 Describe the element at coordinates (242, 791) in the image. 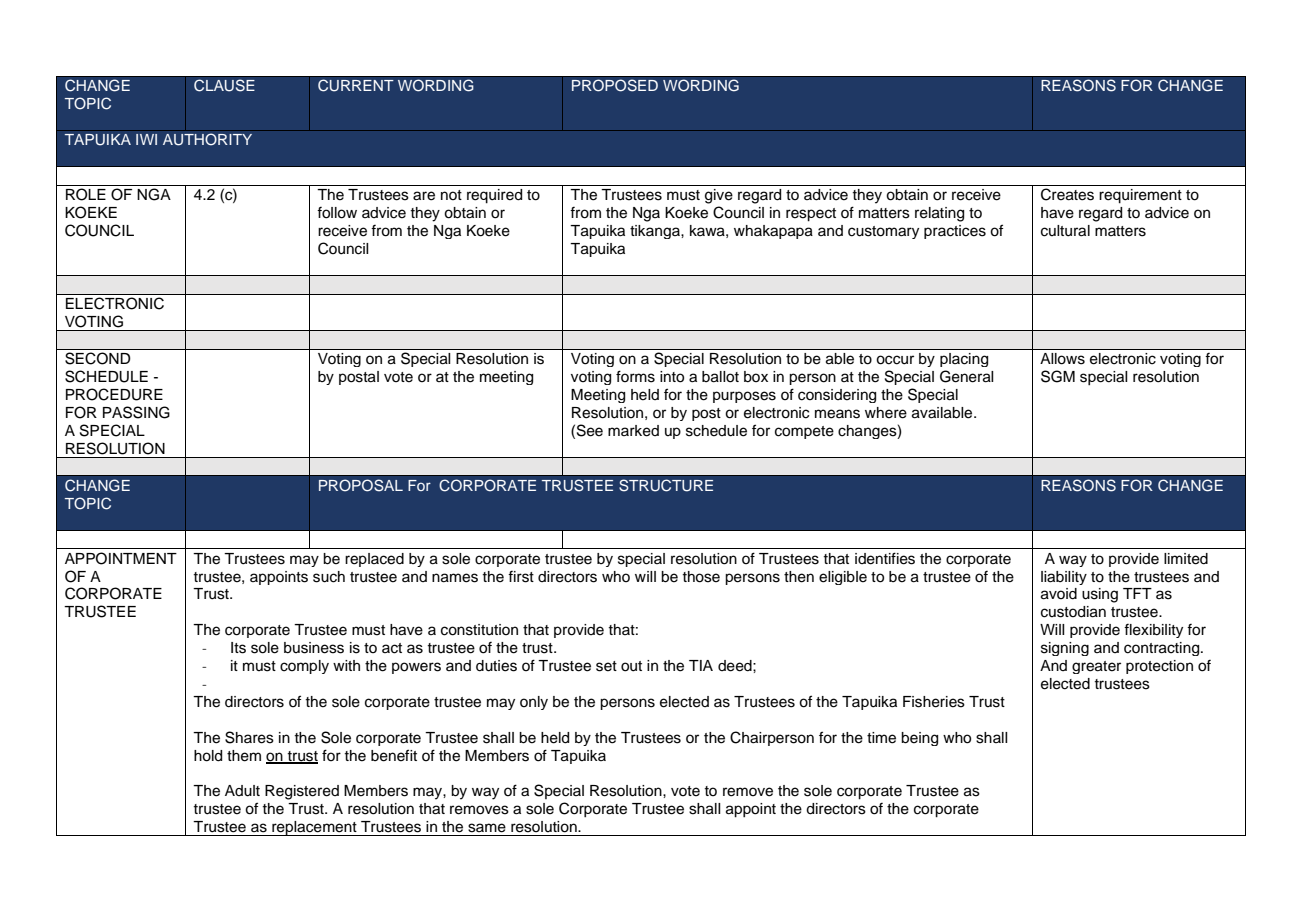

I see `Adult` at that location.
